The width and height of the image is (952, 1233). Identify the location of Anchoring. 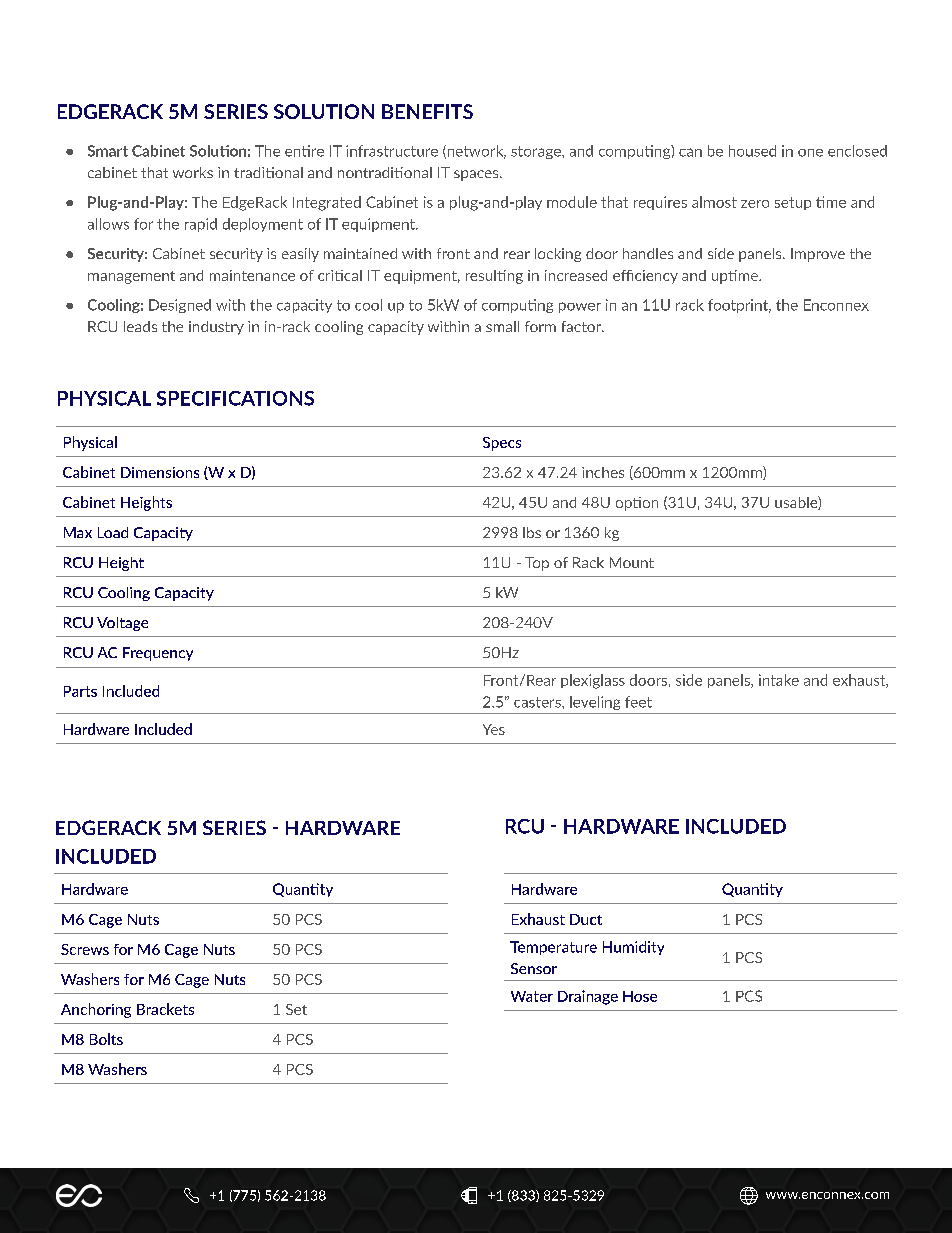
(96, 1010).
